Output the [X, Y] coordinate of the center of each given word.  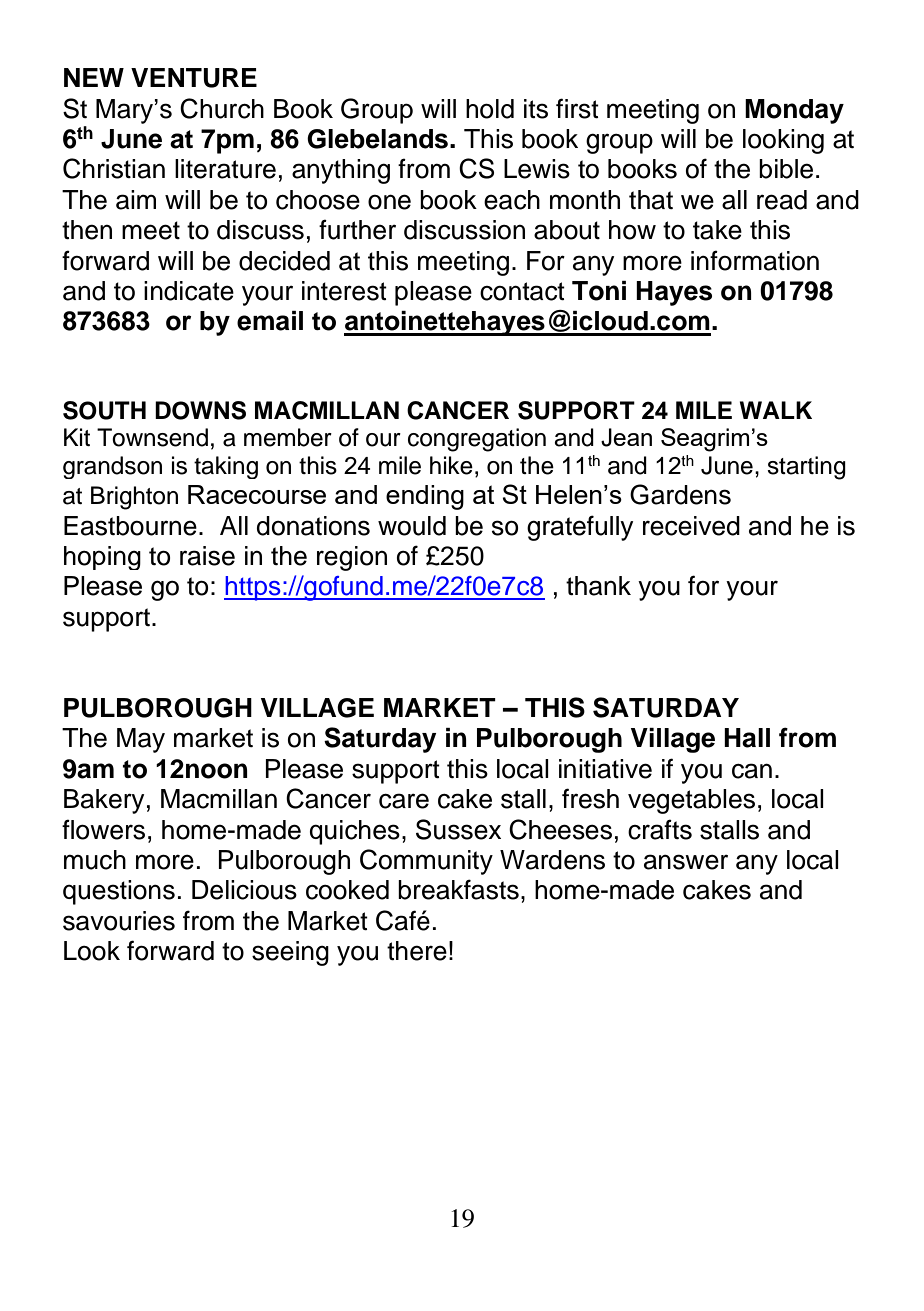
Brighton [134, 498]
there [417, 951]
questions [119, 892]
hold [490, 109]
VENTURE [194, 78]
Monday [794, 111]
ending [425, 497]
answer [686, 862]
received [691, 526]
